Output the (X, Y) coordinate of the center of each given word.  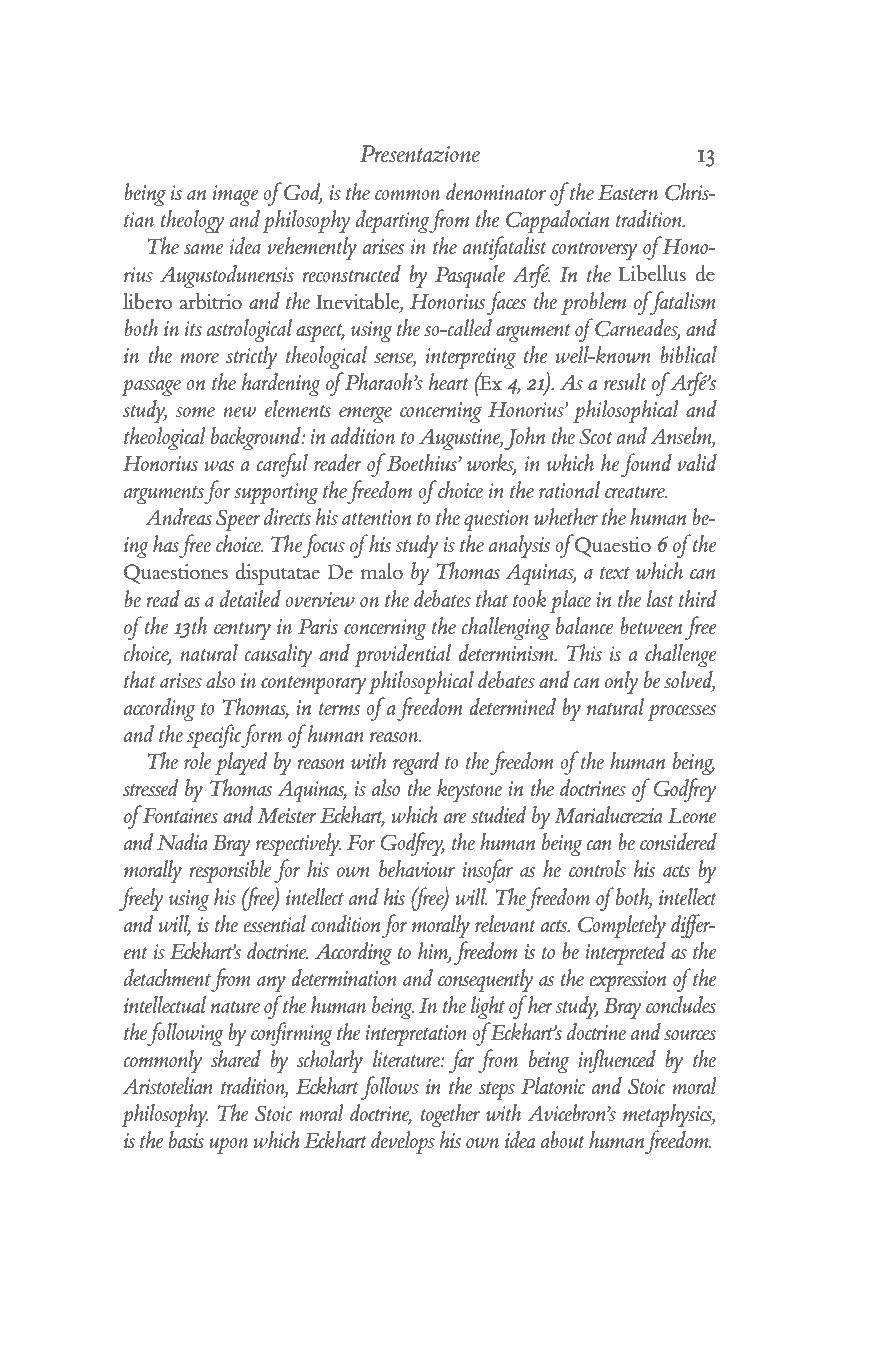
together (450, 1115)
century (242, 630)
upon (228, 1146)
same (204, 249)
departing (393, 221)
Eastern (628, 192)
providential (402, 655)
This (584, 652)
